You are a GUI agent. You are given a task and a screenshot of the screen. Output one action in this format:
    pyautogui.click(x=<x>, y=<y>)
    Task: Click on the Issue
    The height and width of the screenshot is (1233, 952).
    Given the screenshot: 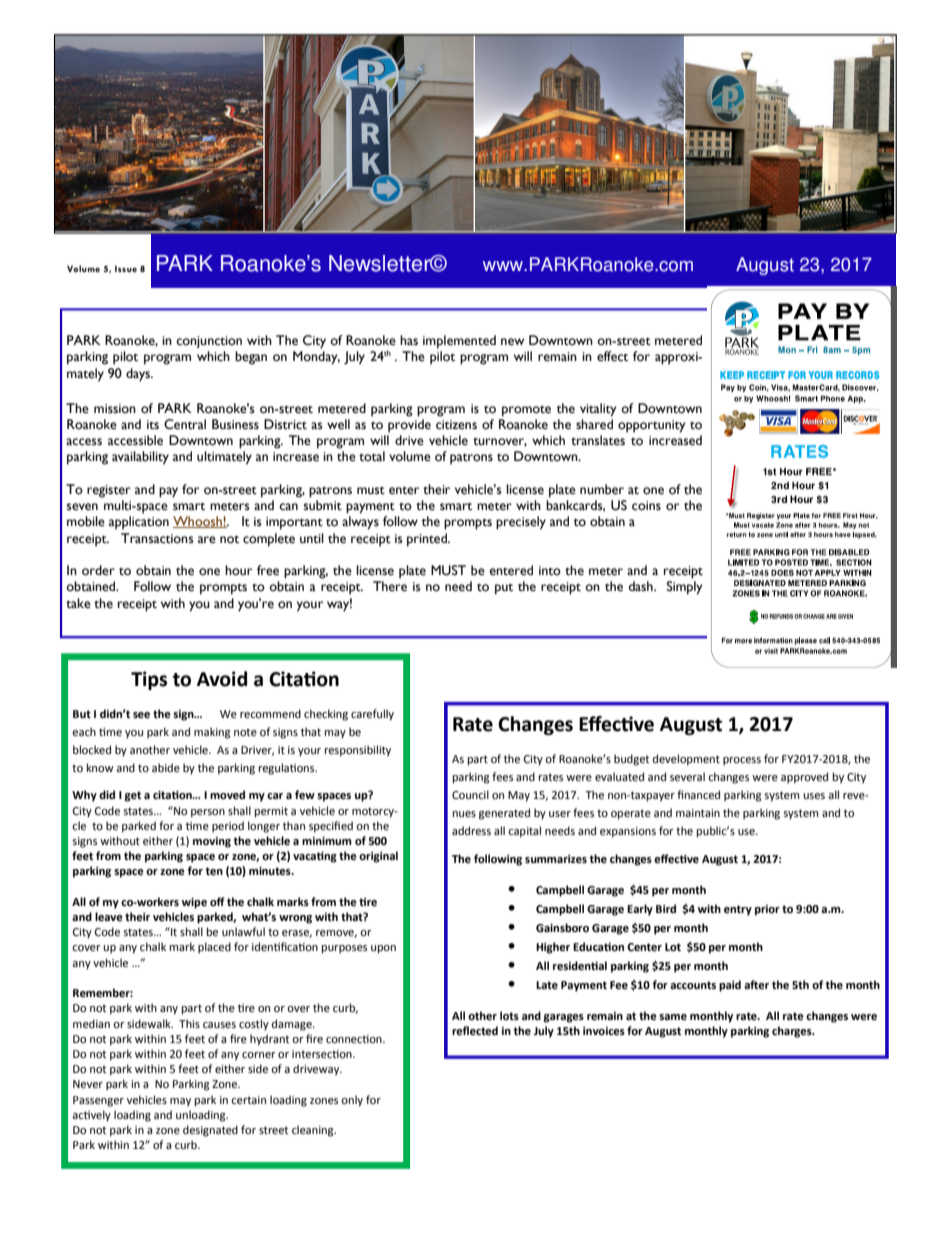 What is the action you would take?
    pyautogui.click(x=126, y=269)
